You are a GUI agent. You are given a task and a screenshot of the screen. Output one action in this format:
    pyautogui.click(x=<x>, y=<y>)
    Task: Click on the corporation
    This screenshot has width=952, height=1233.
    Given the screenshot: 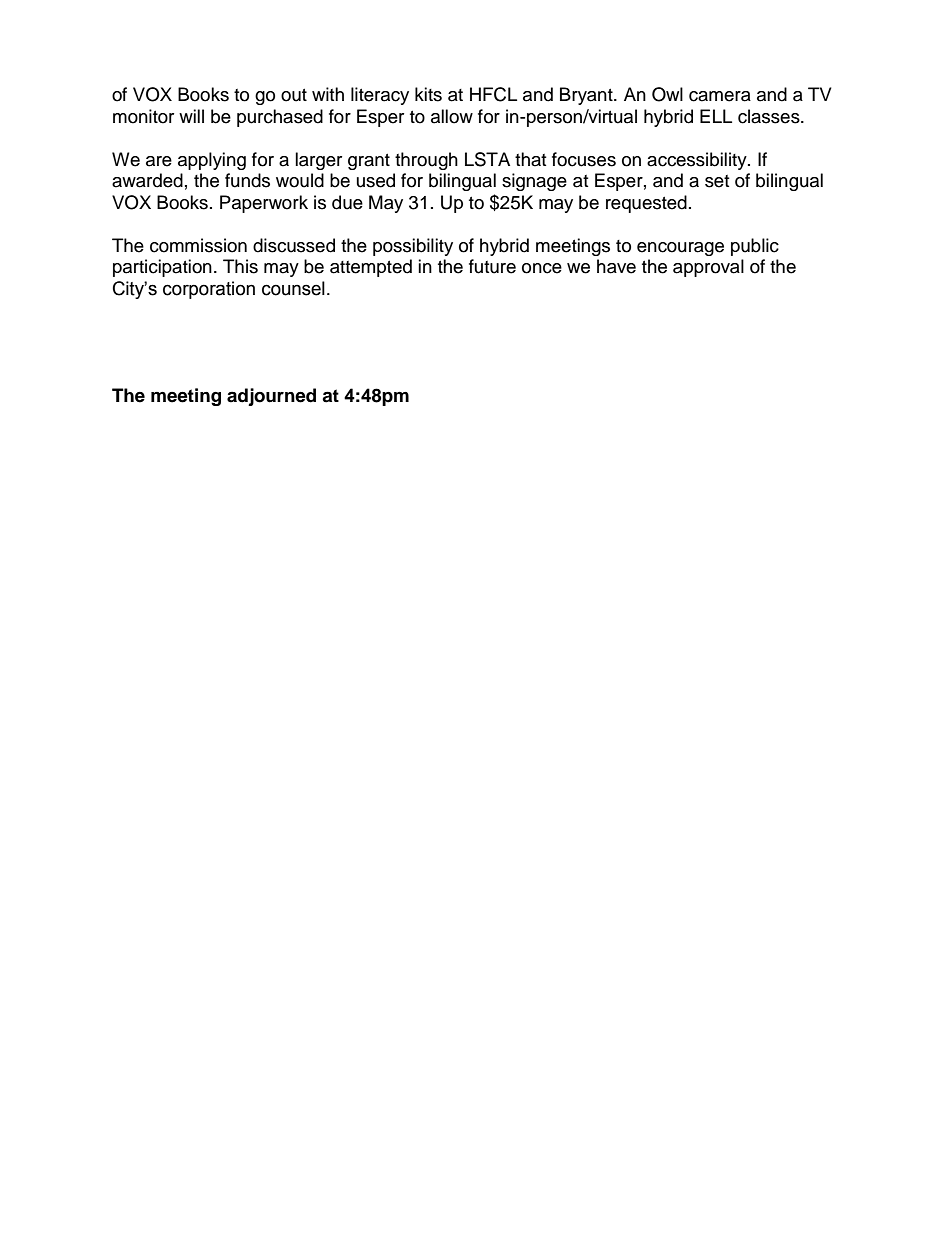 What is the action you would take?
    pyautogui.click(x=209, y=290)
